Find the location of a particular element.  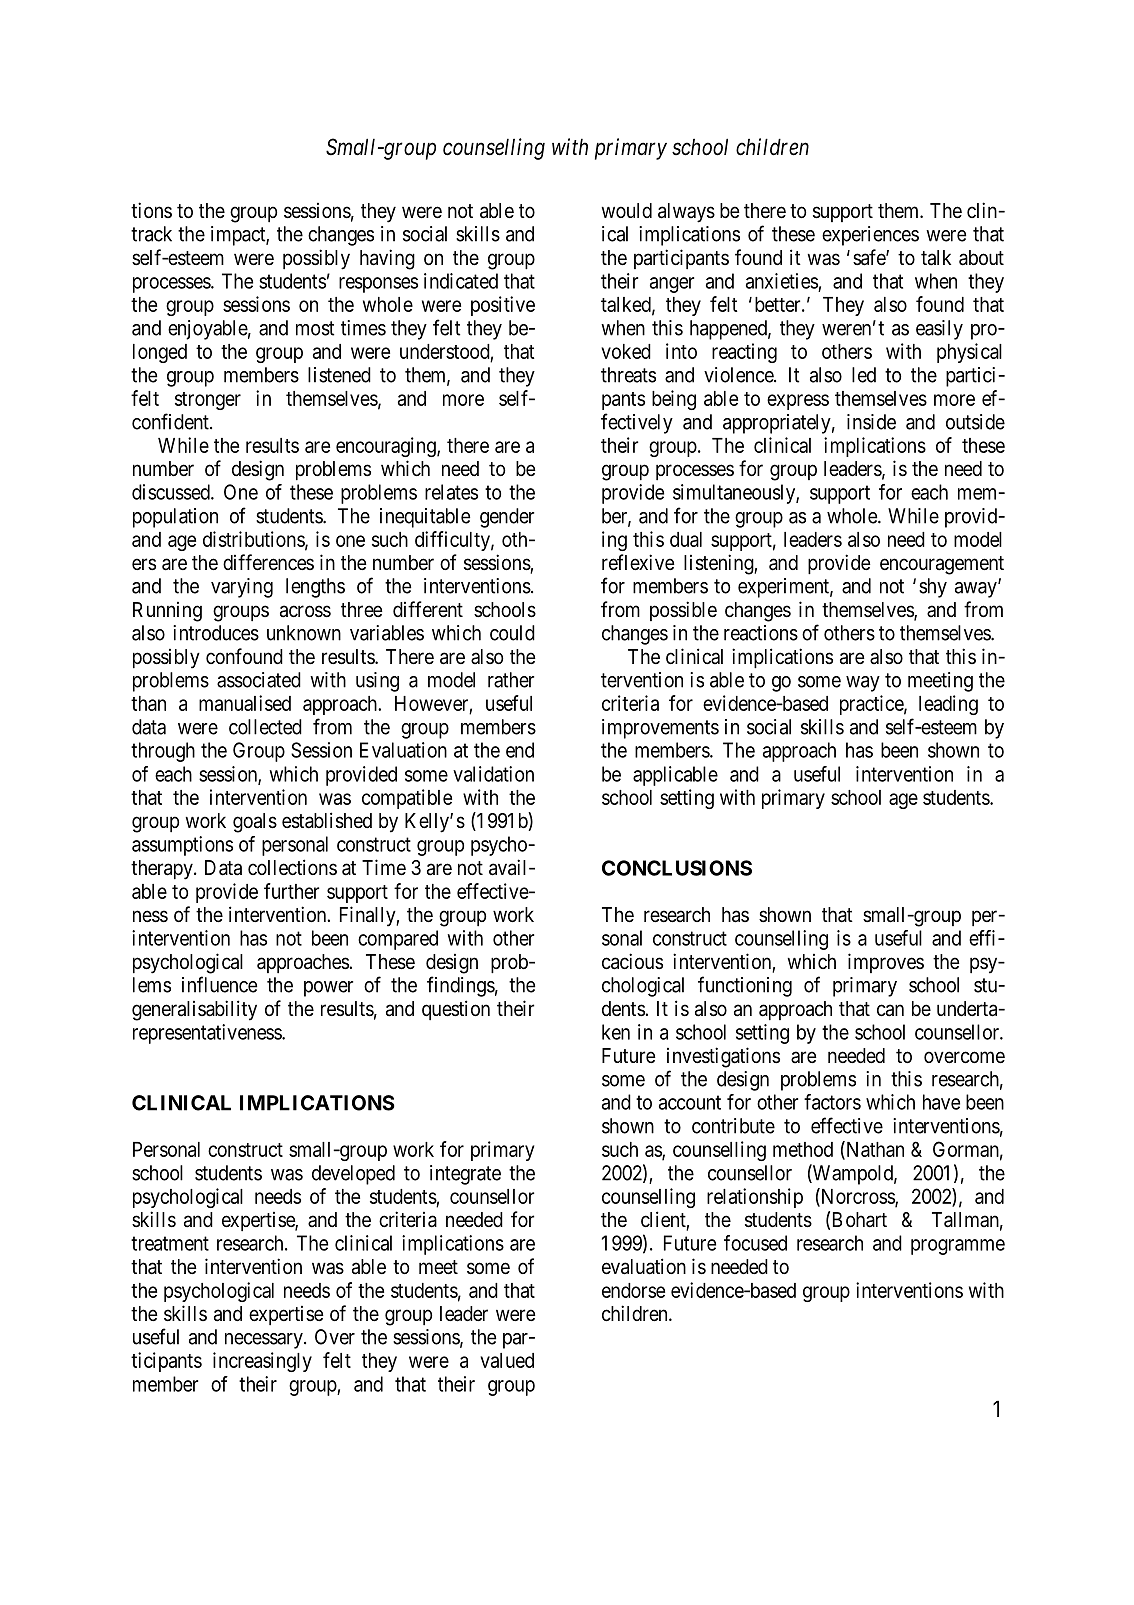

experiences is located at coordinates (870, 236).
